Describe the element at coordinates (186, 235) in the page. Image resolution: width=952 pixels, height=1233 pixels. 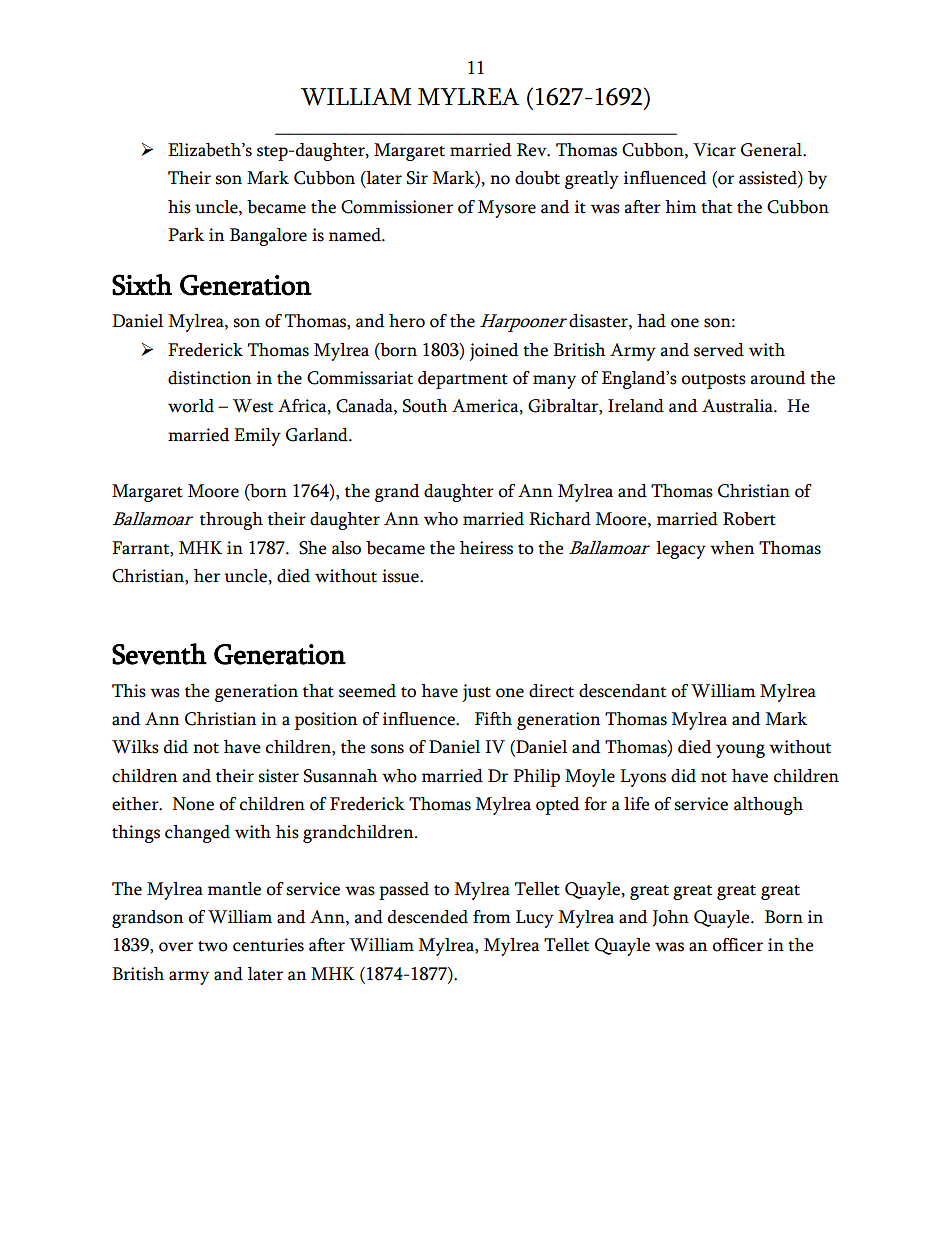
I see `Park` at that location.
